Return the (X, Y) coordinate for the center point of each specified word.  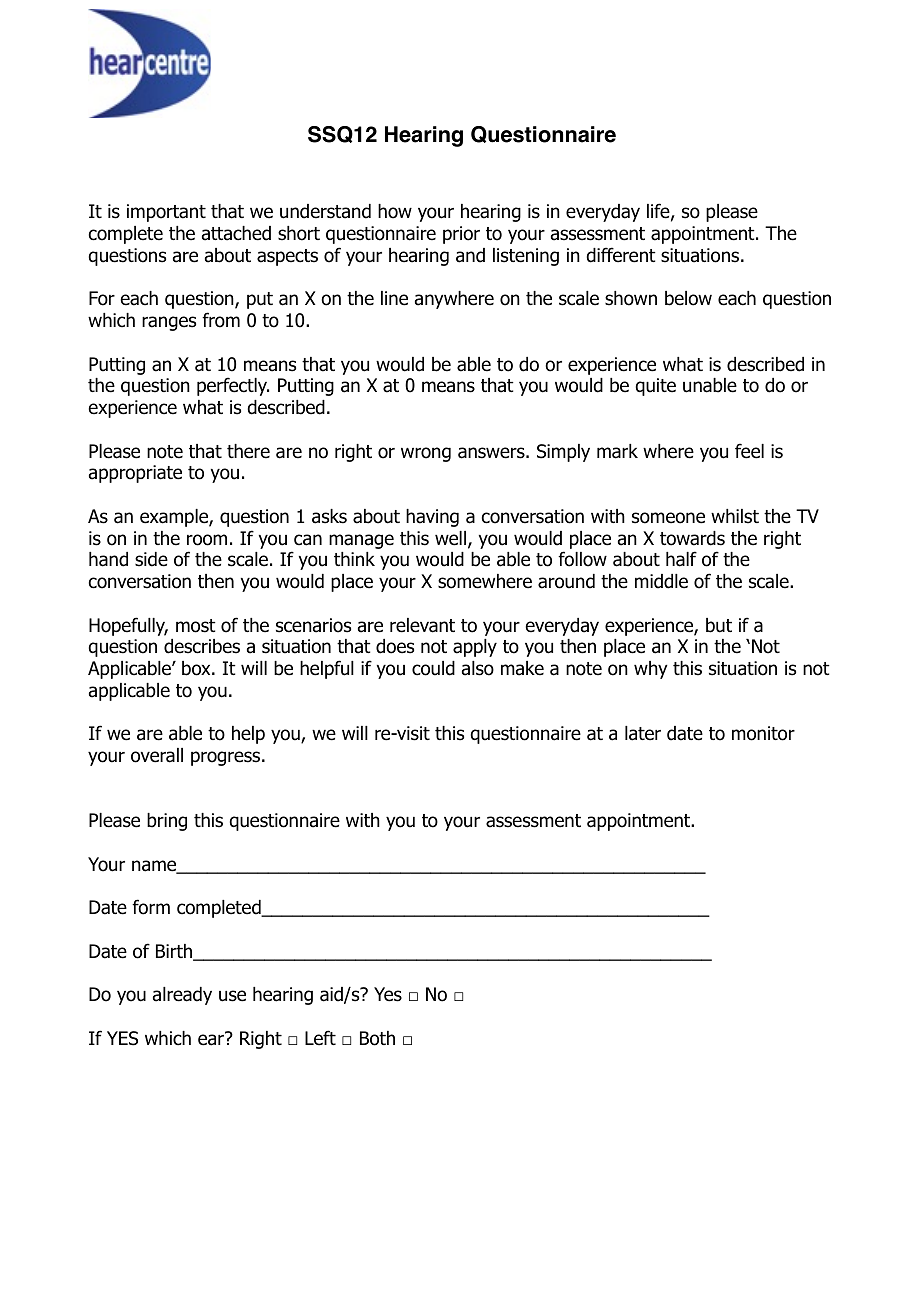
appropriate (135, 474)
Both (377, 1038)
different (621, 255)
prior (461, 235)
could (433, 668)
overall (157, 755)
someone (668, 518)
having (432, 518)
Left (320, 1038)
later (643, 733)
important (166, 213)
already (182, 996)
